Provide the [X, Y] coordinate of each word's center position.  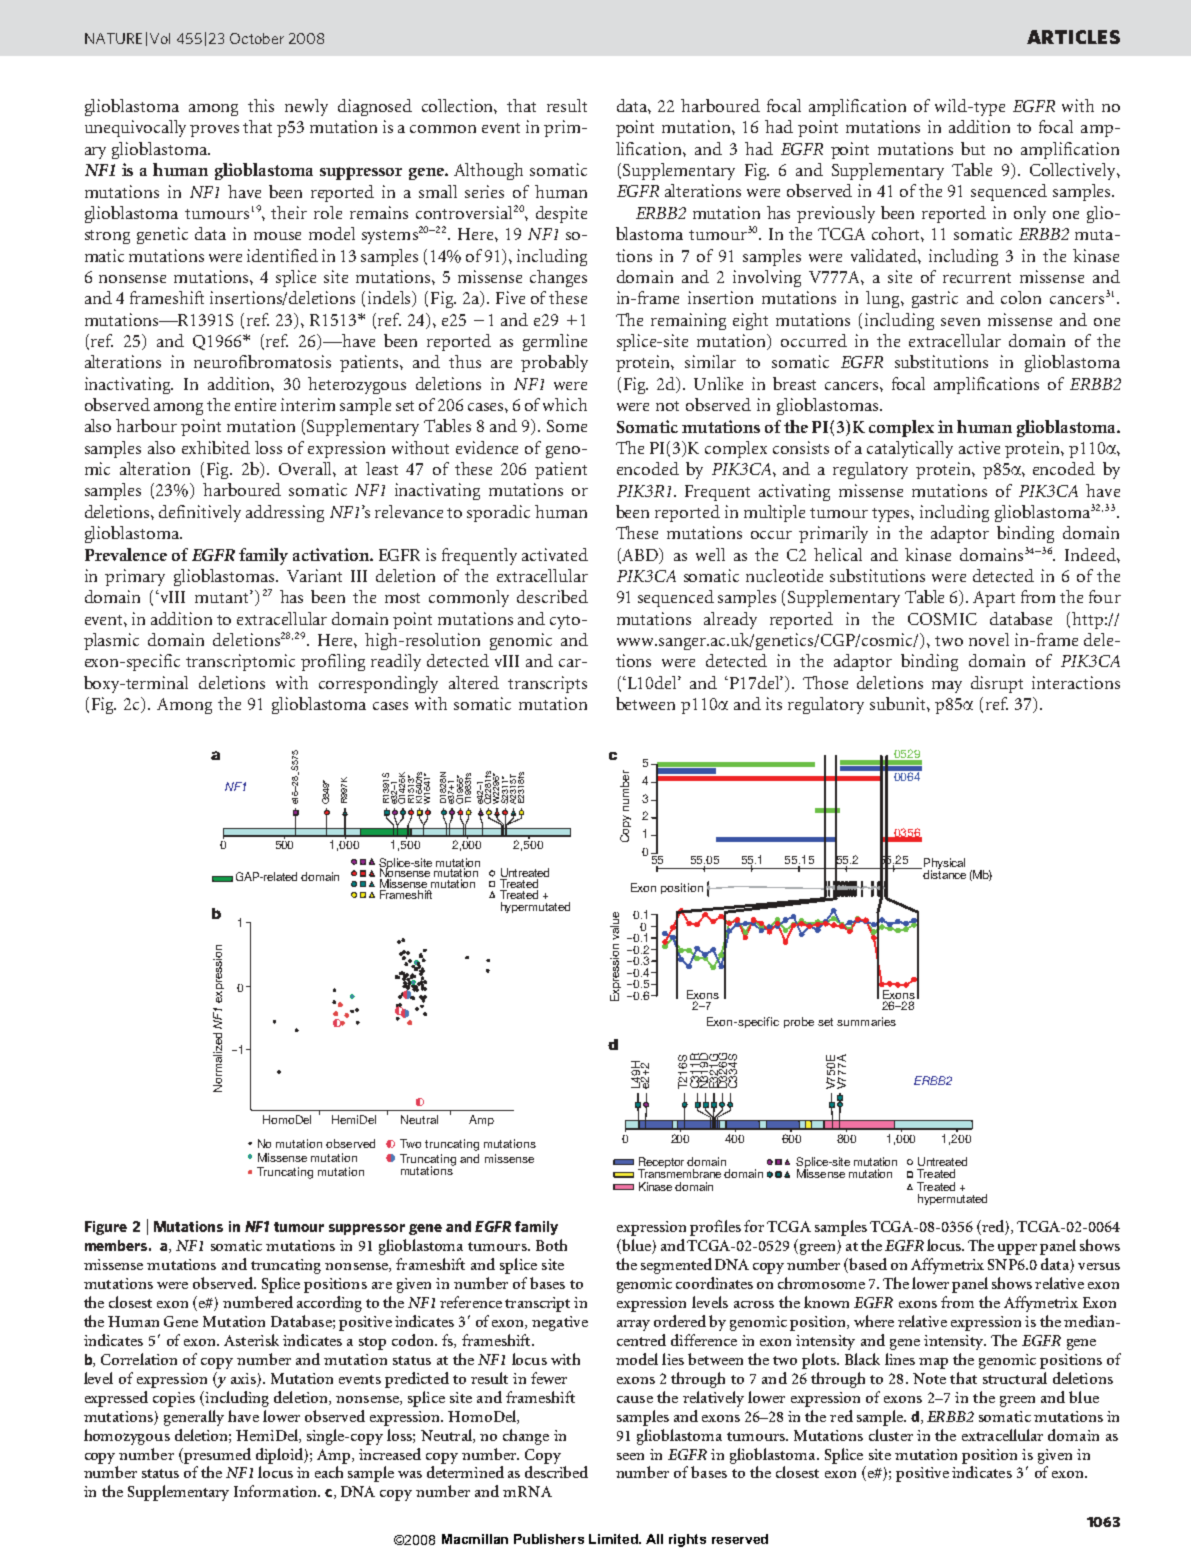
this [261, 105]
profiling [333, 662]
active [979, 447]
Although [488, 171]
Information [276, 1491]
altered [474, 682]
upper [1017, 1249]
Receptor [661, 1164]
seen [630, 1456]
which [565, 404]
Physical [944, 865]
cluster [891, 1435]
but [973, 148]
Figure [106, 1228]
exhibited [216, 447]
